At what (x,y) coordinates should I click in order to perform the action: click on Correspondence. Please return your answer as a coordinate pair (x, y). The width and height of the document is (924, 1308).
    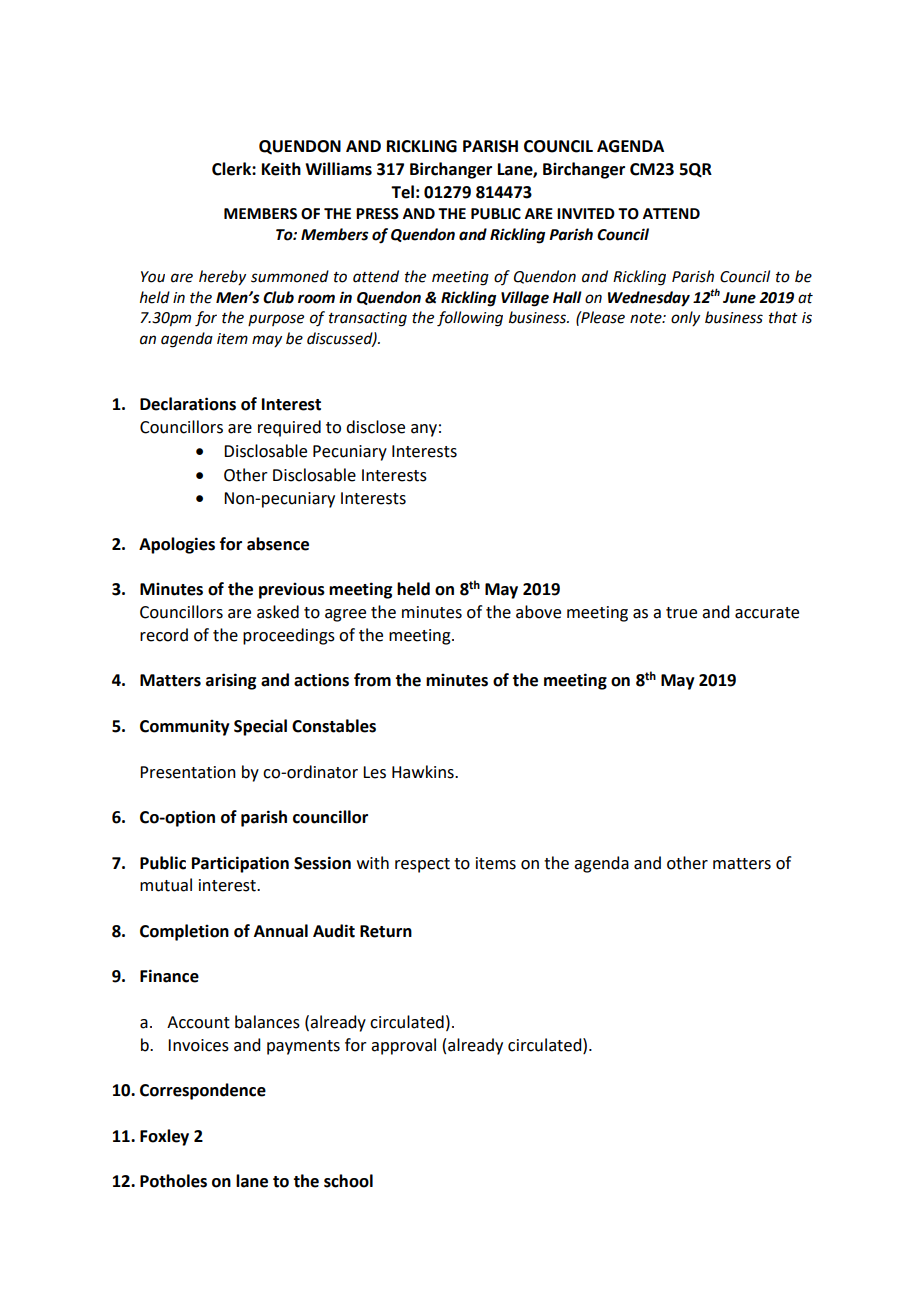
    Looking at the image, I should click on (203, 1091).
